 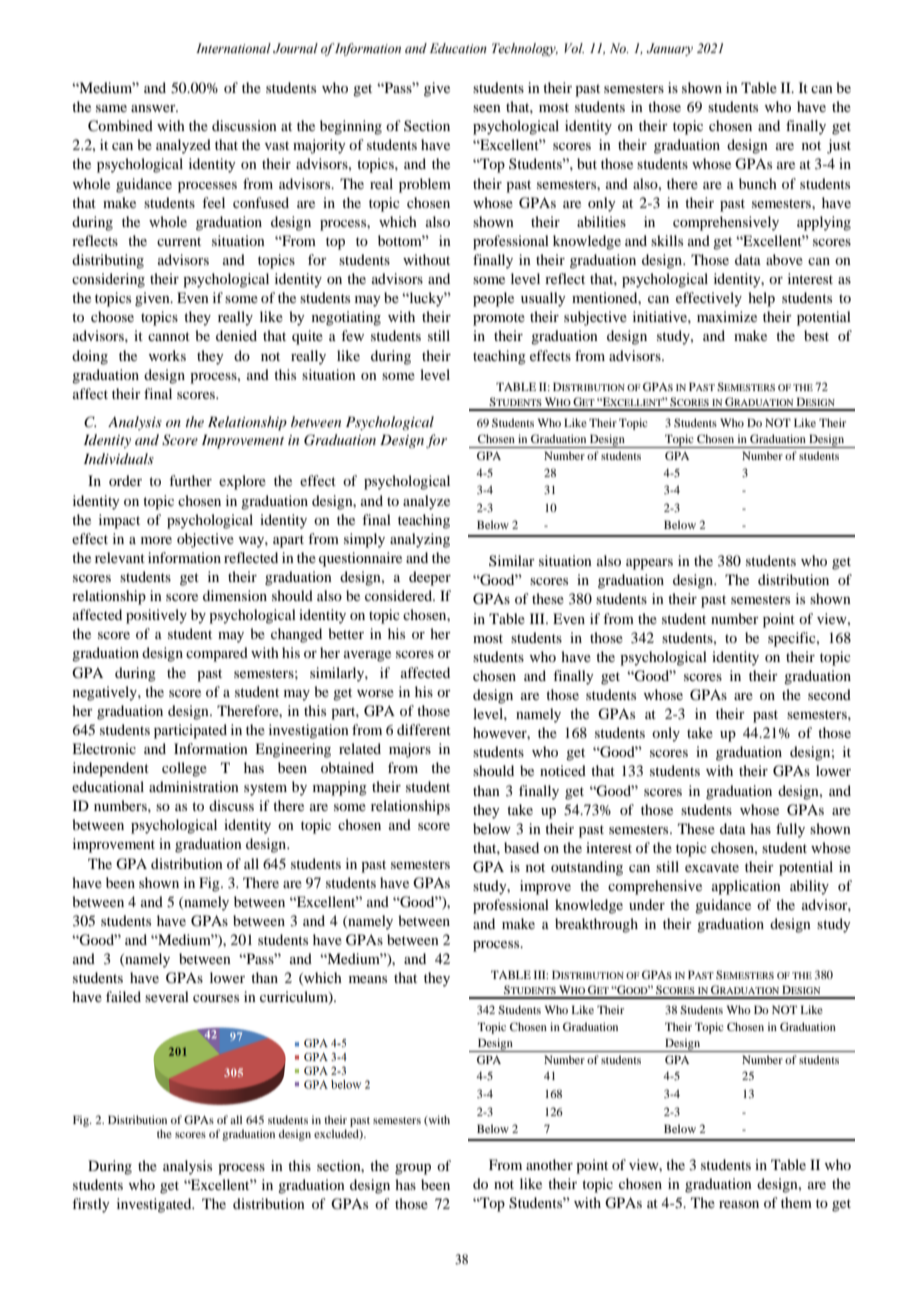 What do you see at coordinates (155, 1205) in the page?
I see `investigated` at bounding box center [155, 1205].
